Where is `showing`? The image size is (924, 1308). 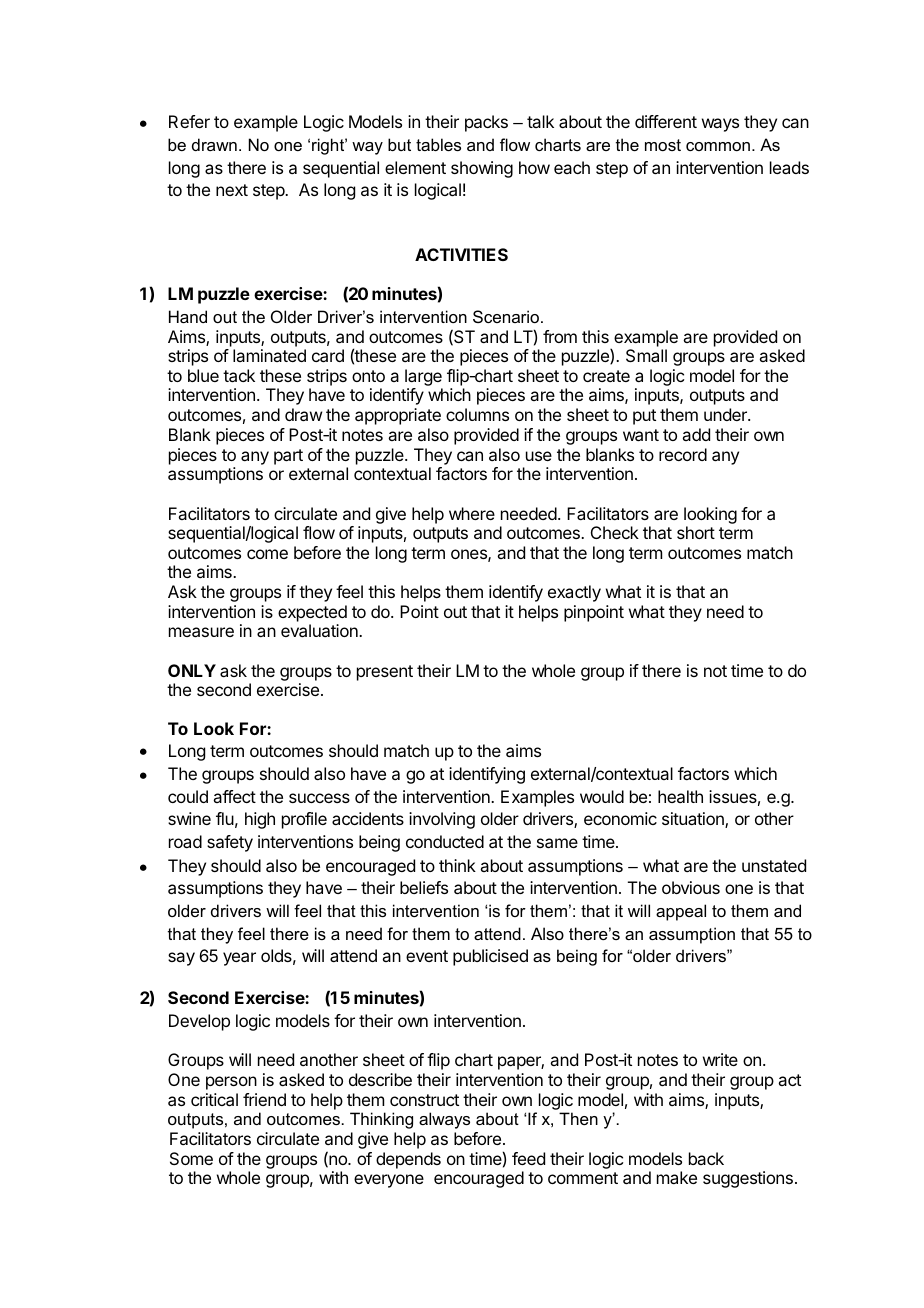
showing is located at coordinates (482, 169).
